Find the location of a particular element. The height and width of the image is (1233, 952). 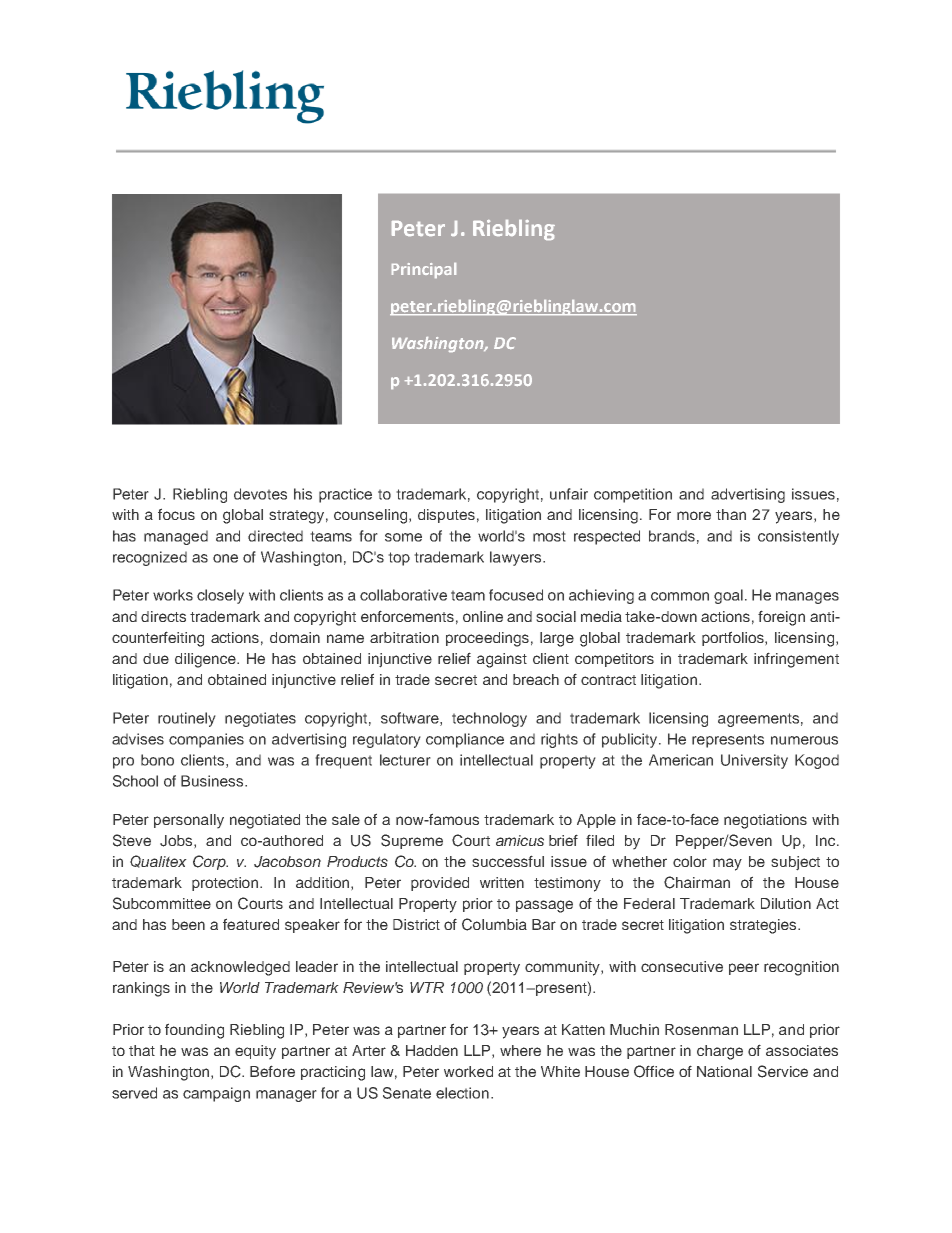

against is located at coordinates (502, 660).
